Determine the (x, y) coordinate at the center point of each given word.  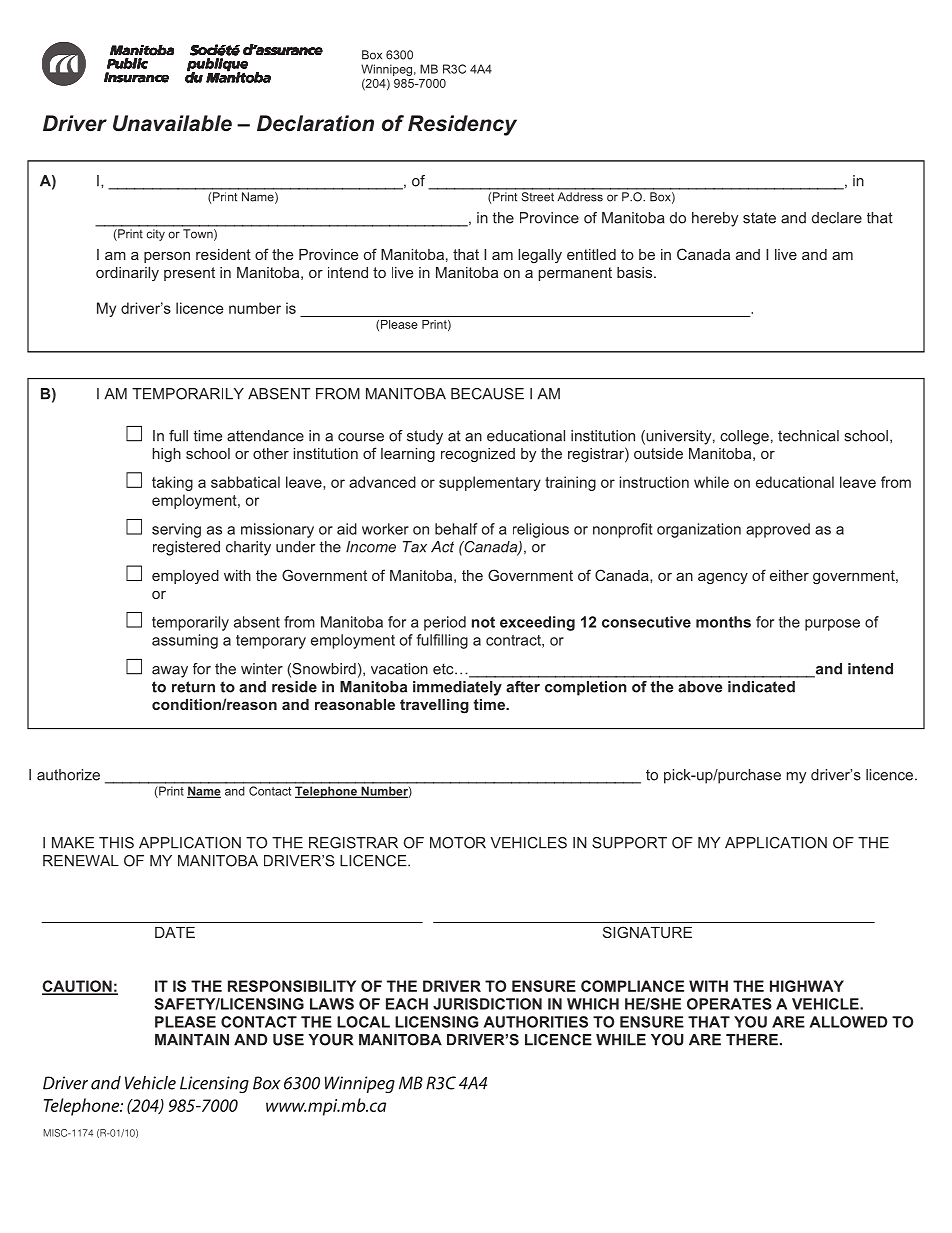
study (425, 437)
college (744, 437)
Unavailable (172, 123)
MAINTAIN (192, 1040)
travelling (434, 706)
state (759, 218)
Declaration (315, 123)
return (193, 687)
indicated (761, 687)
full (178, 436)
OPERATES (729, 1004)
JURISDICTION (487, 1004)
